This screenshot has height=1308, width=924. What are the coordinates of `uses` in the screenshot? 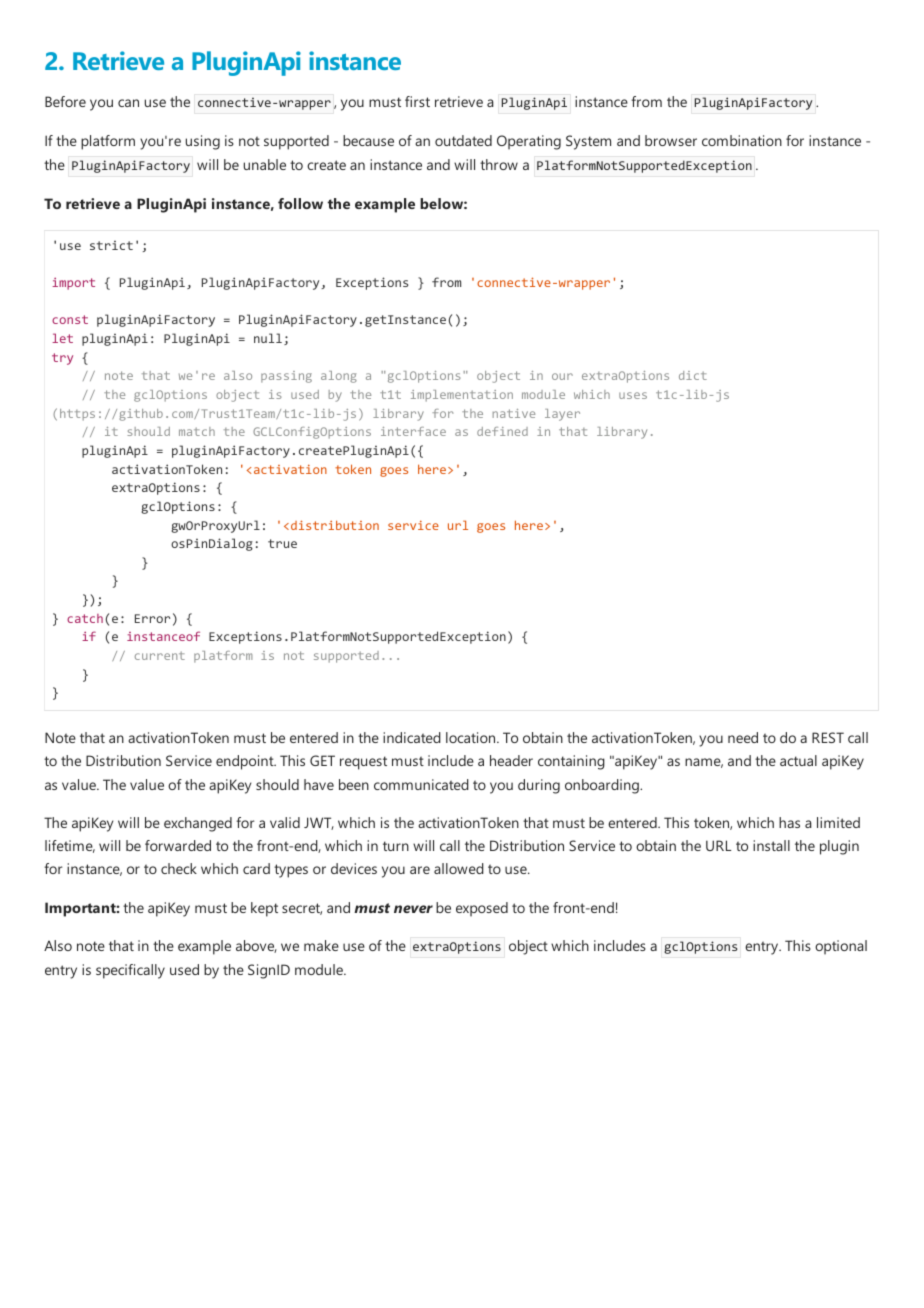 It's located at (633, 395).
